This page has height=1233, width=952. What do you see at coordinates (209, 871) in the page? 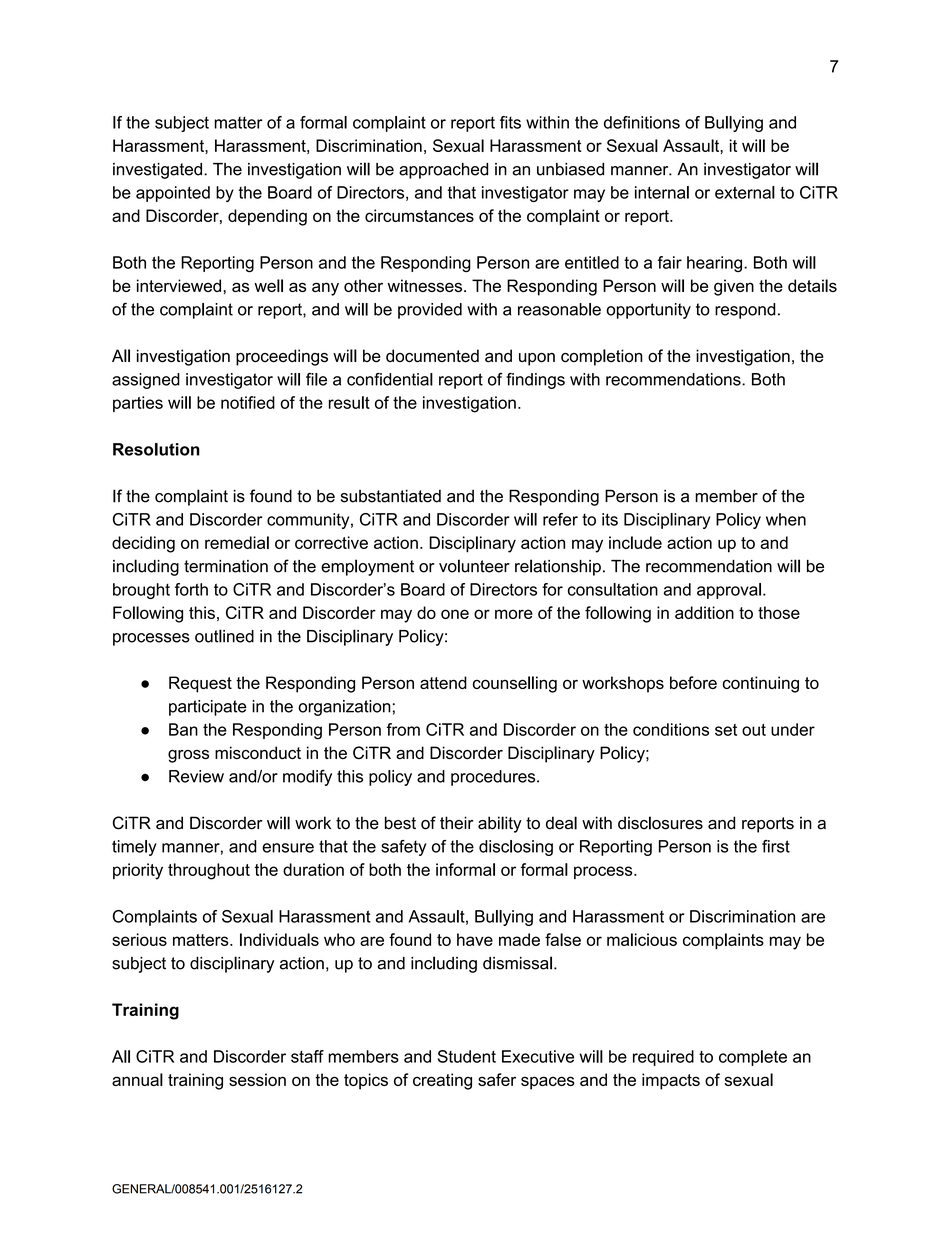
I see `throughout` at bounding box center [209, 871].
